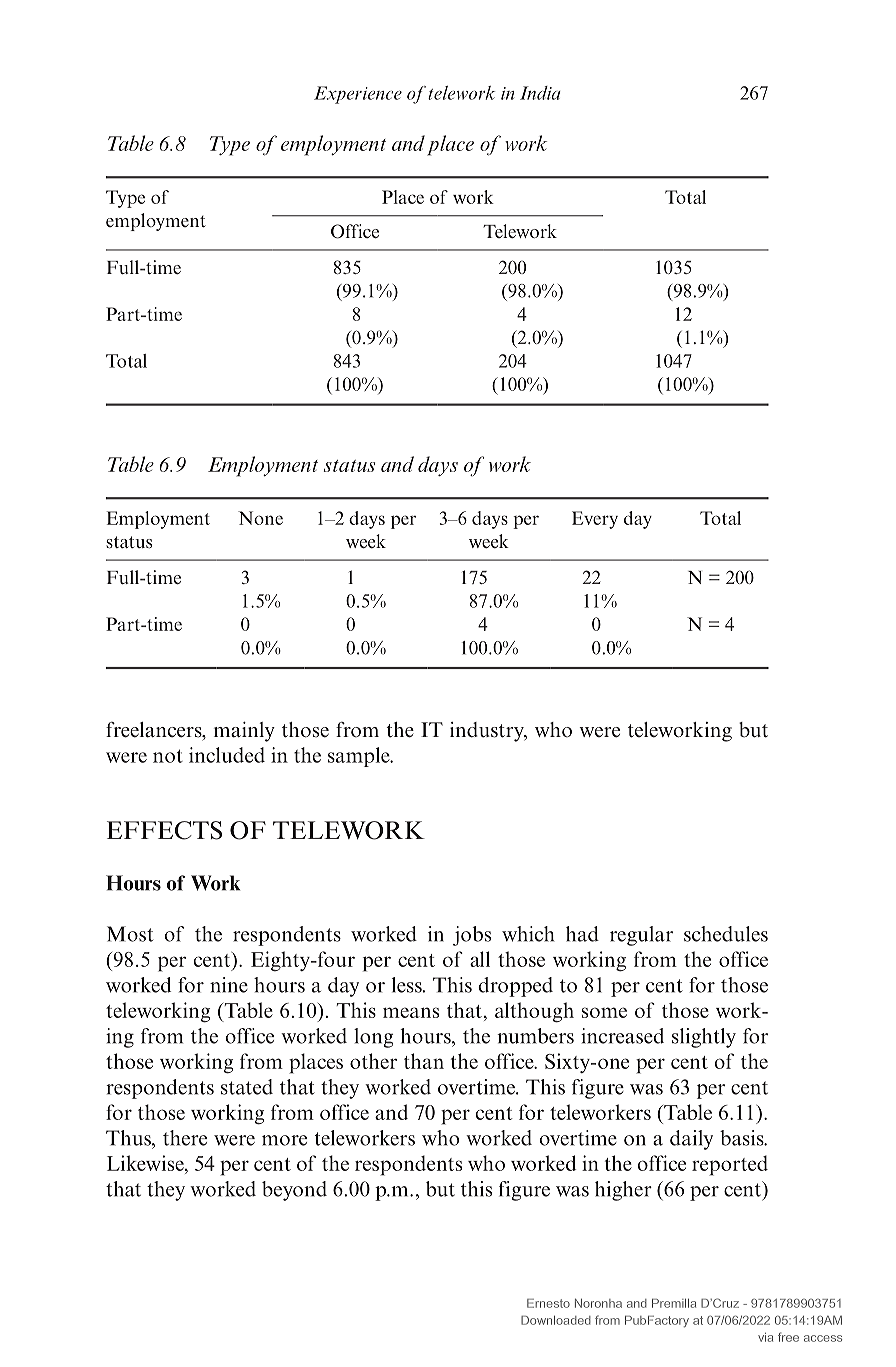  What do you see at coordinates (358, 95) in the image?
I see `Experience` at bounding box center [358, 95].
